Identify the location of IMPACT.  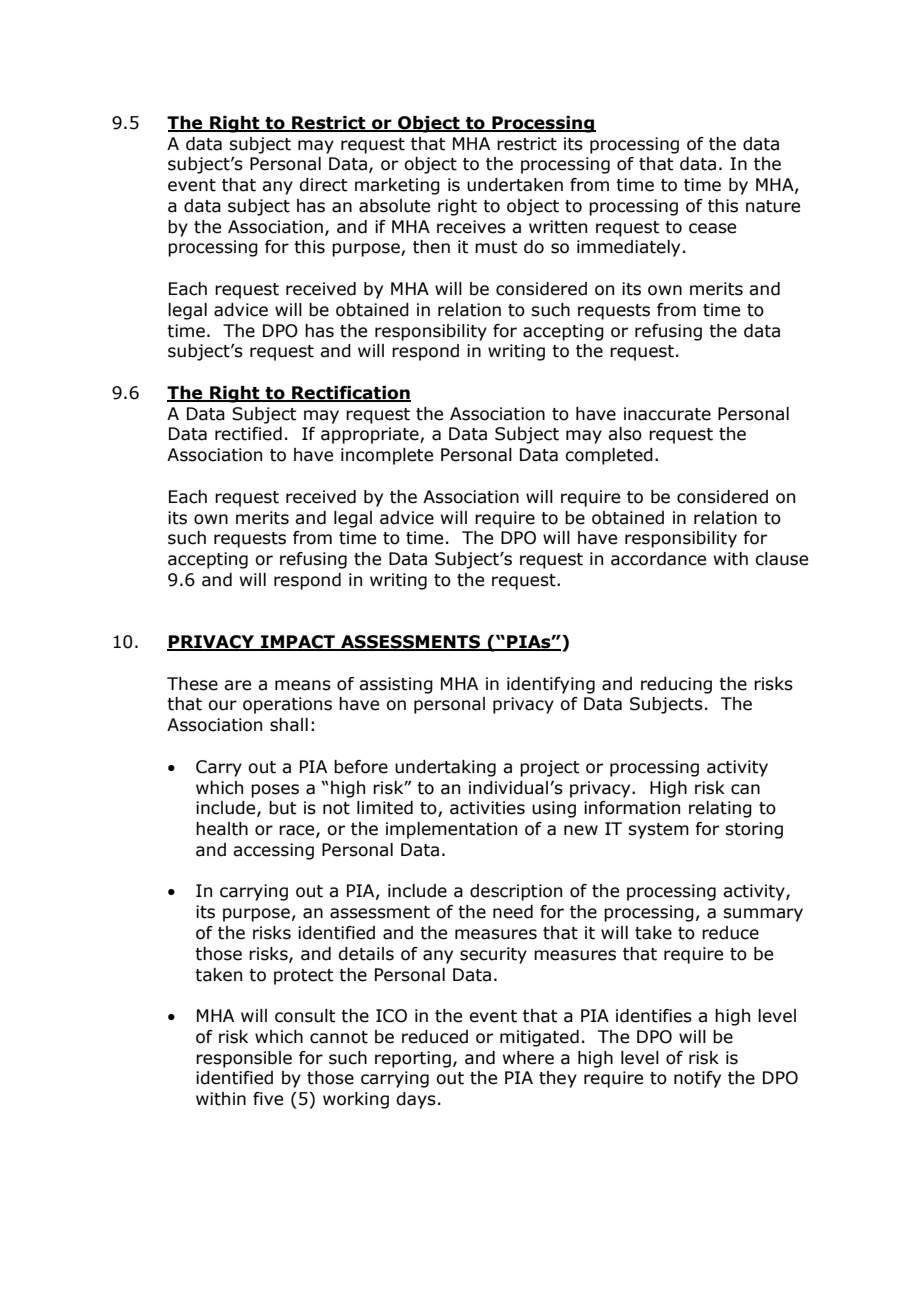
(298, 643).
